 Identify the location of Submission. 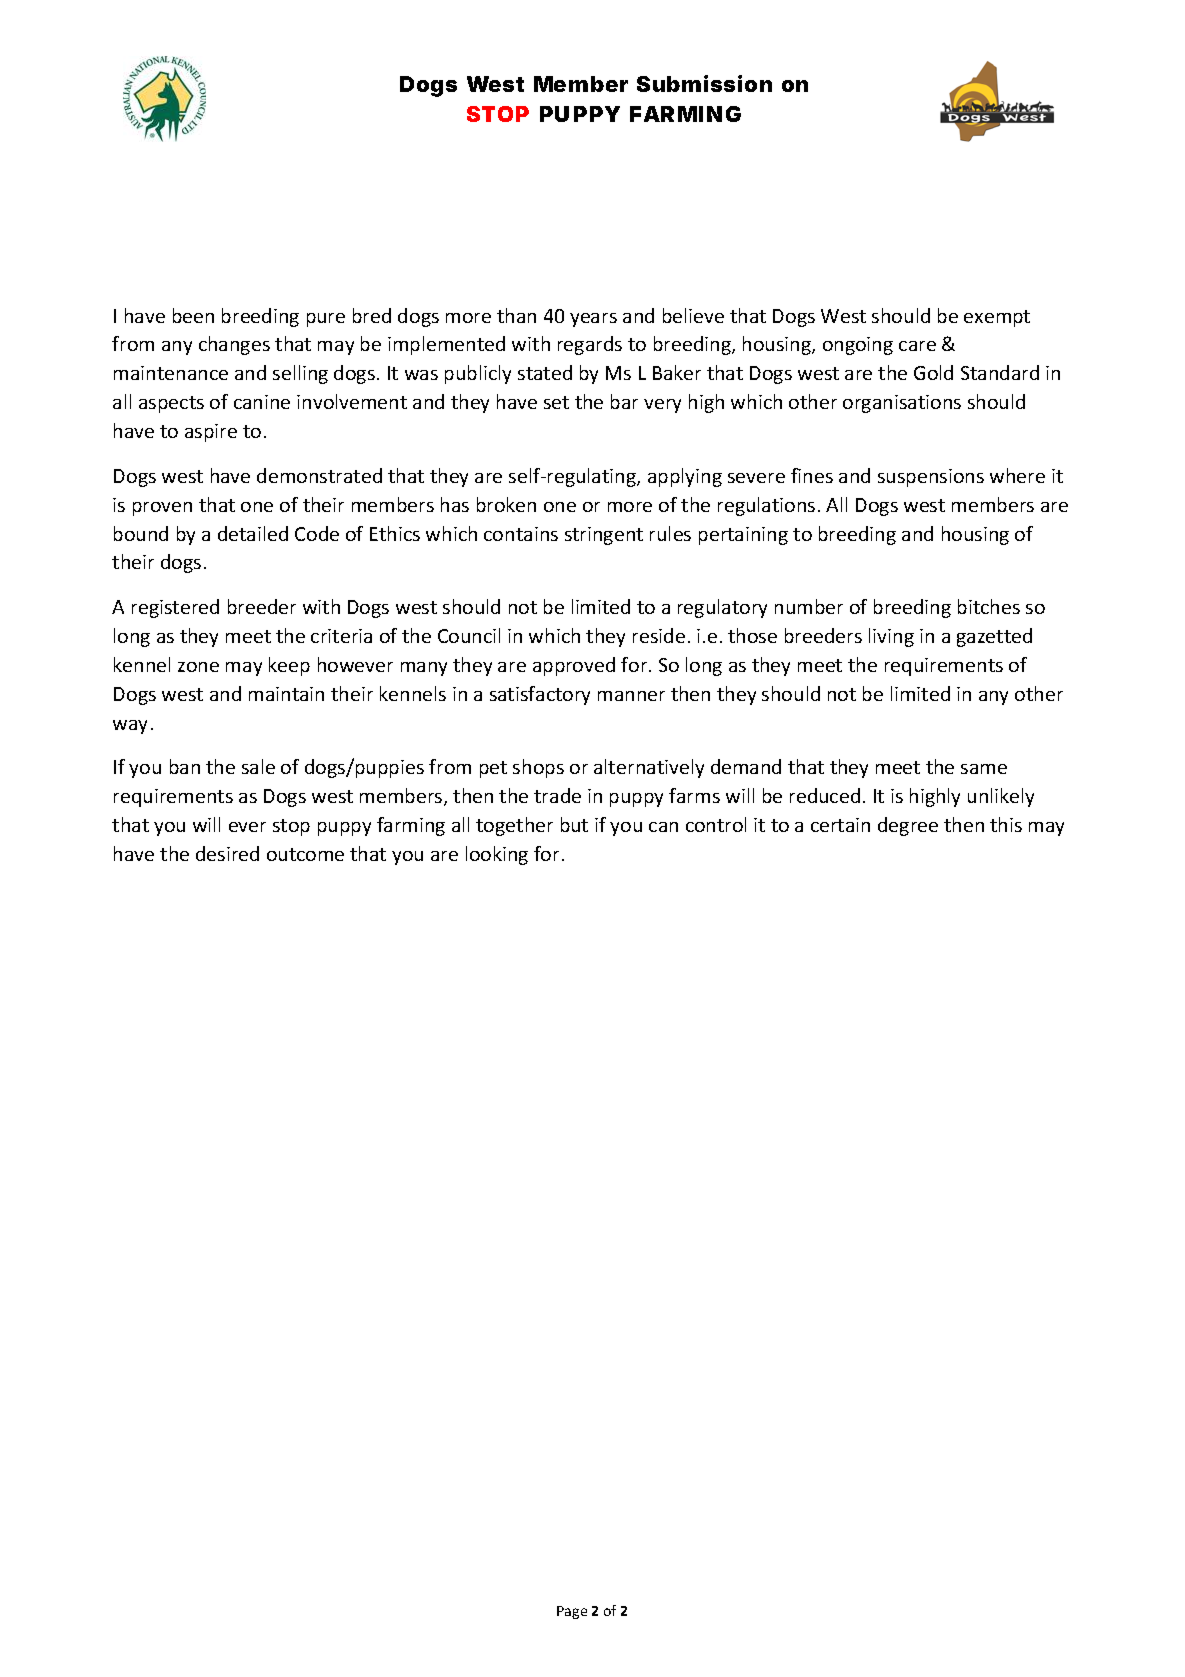
(704, 83).
